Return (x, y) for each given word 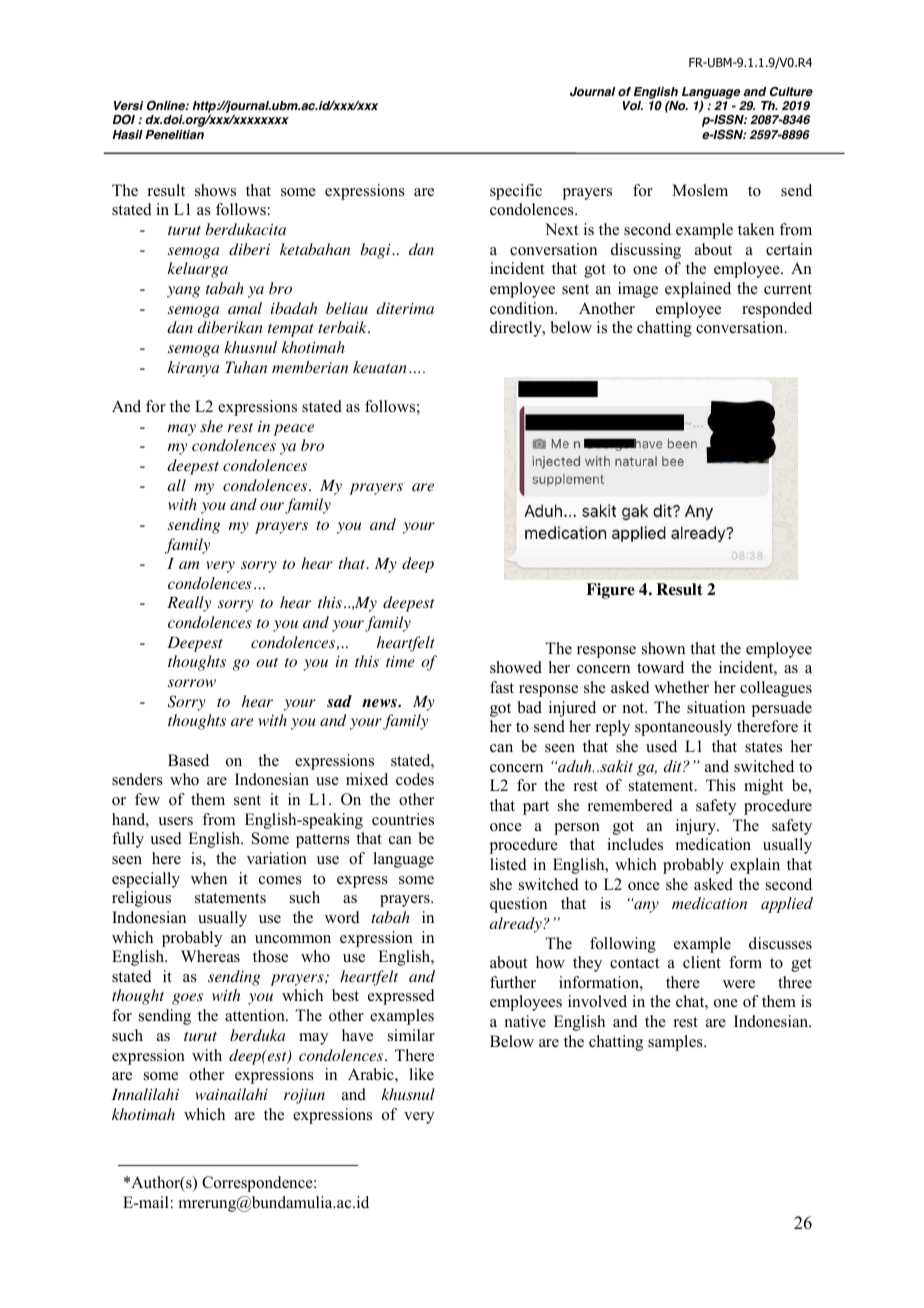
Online (167, 105)
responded (777, 310)
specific (516, 192)
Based (188, 760)
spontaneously (683, 728)
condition (523, 308)
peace (294, 430)
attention (256, 1015)
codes (415, 779)
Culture (791, 92)
